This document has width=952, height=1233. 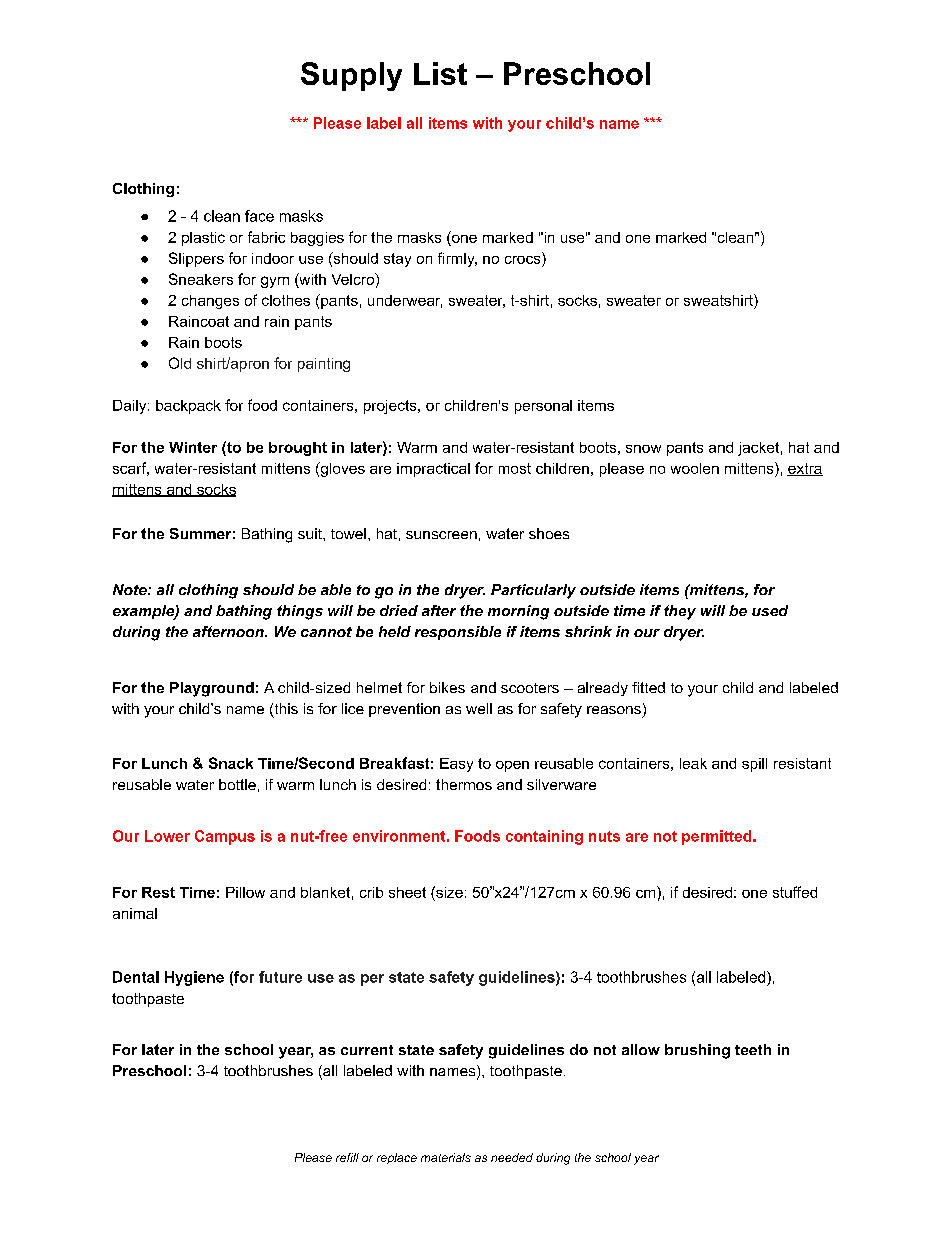 I want to click on refill, so click(x=347, y=1157).
